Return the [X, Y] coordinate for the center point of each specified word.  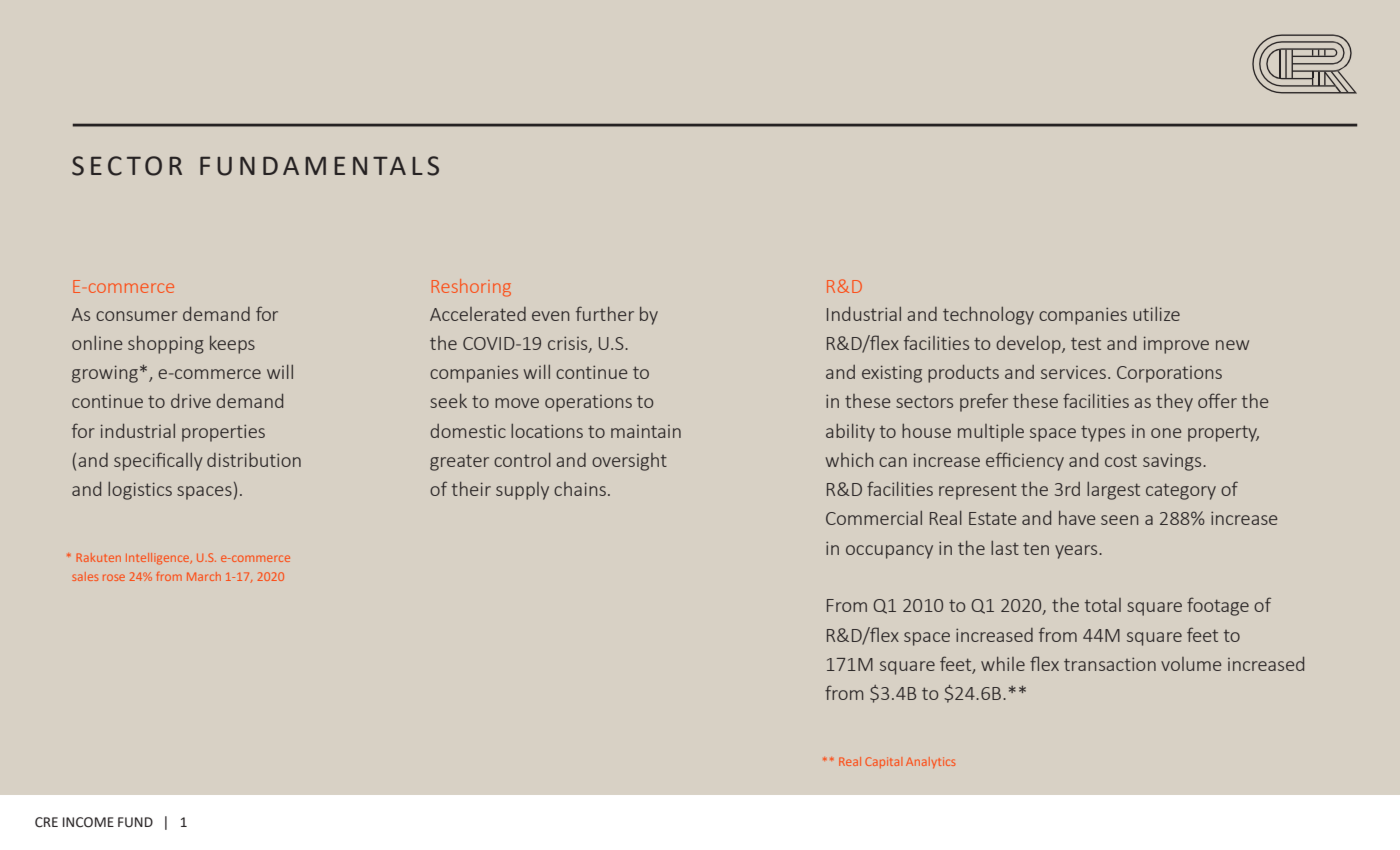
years [1077, 552]
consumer [137, 316]
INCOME [88, 822]
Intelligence [159, 559]
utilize [1156, 314]
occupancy [889, 552]
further [605, 313]
